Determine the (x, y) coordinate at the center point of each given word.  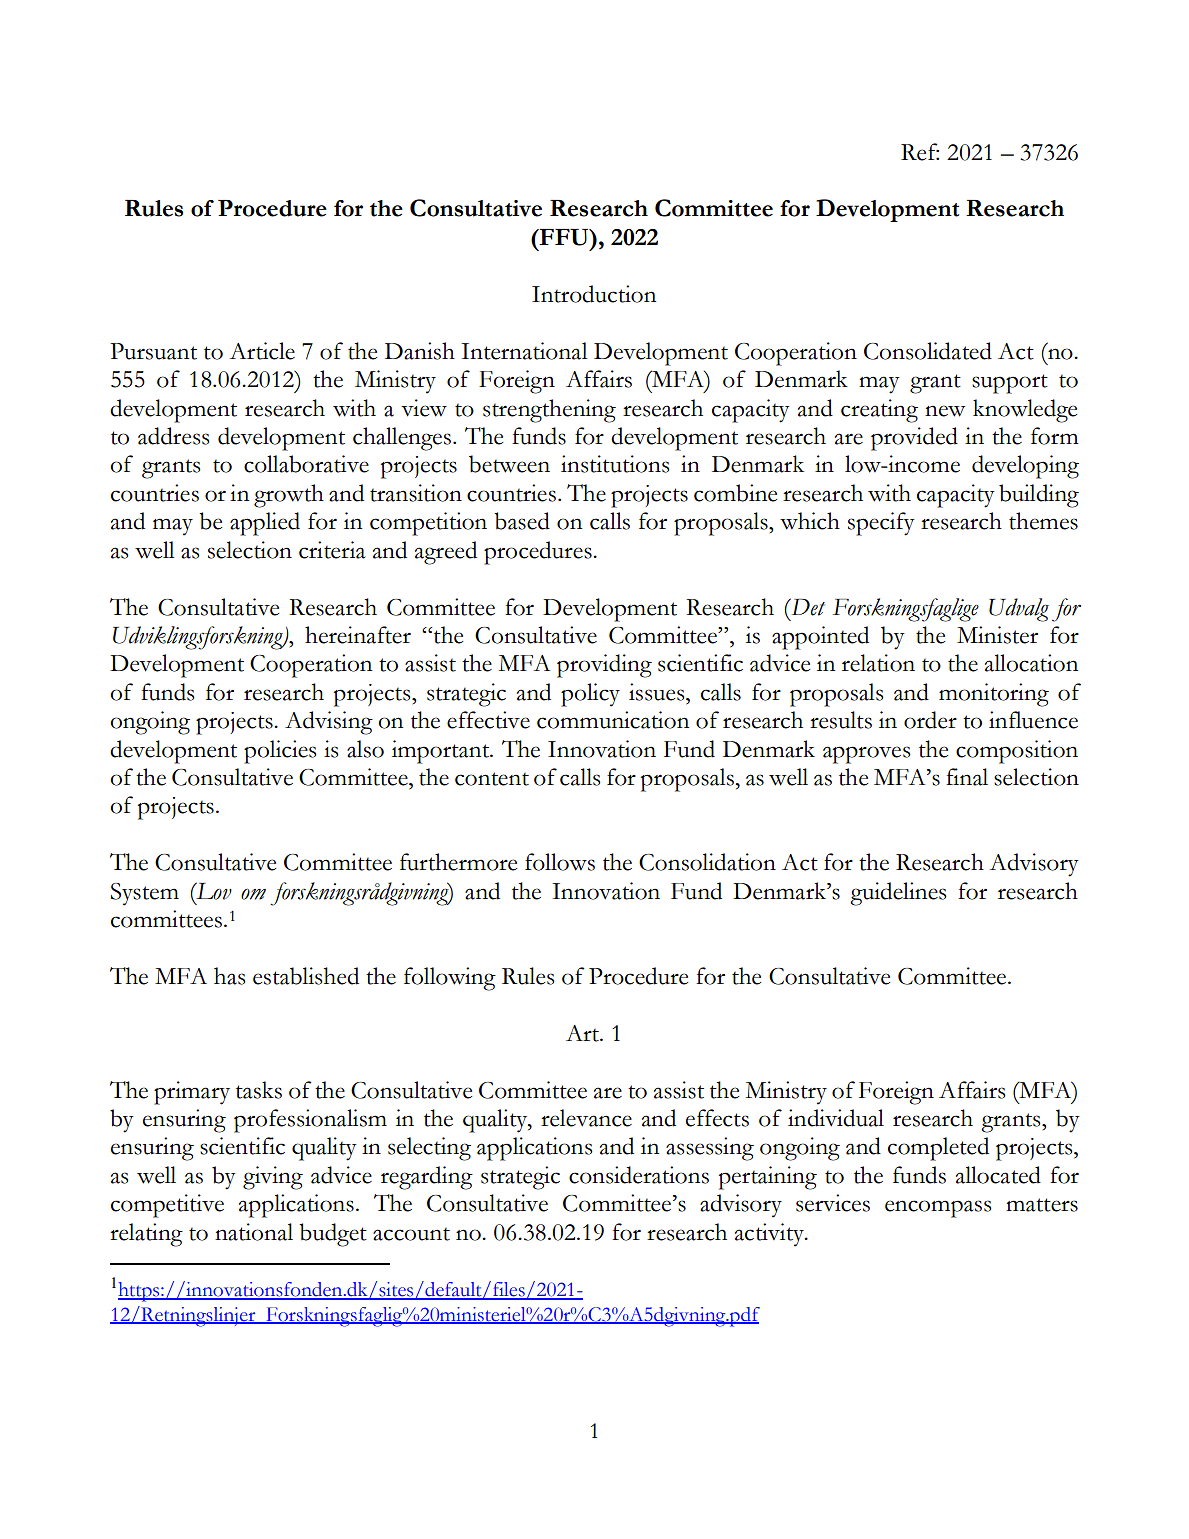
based (522, 521)
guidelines (898, 894)
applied (265, 524)
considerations (639, 1175)
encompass (938, 1209)
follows (560, 862)
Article (262, 351)
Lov (213, 891)
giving (273, 1178)
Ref (920, 152)
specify (881, 524)
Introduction (594, 294)
